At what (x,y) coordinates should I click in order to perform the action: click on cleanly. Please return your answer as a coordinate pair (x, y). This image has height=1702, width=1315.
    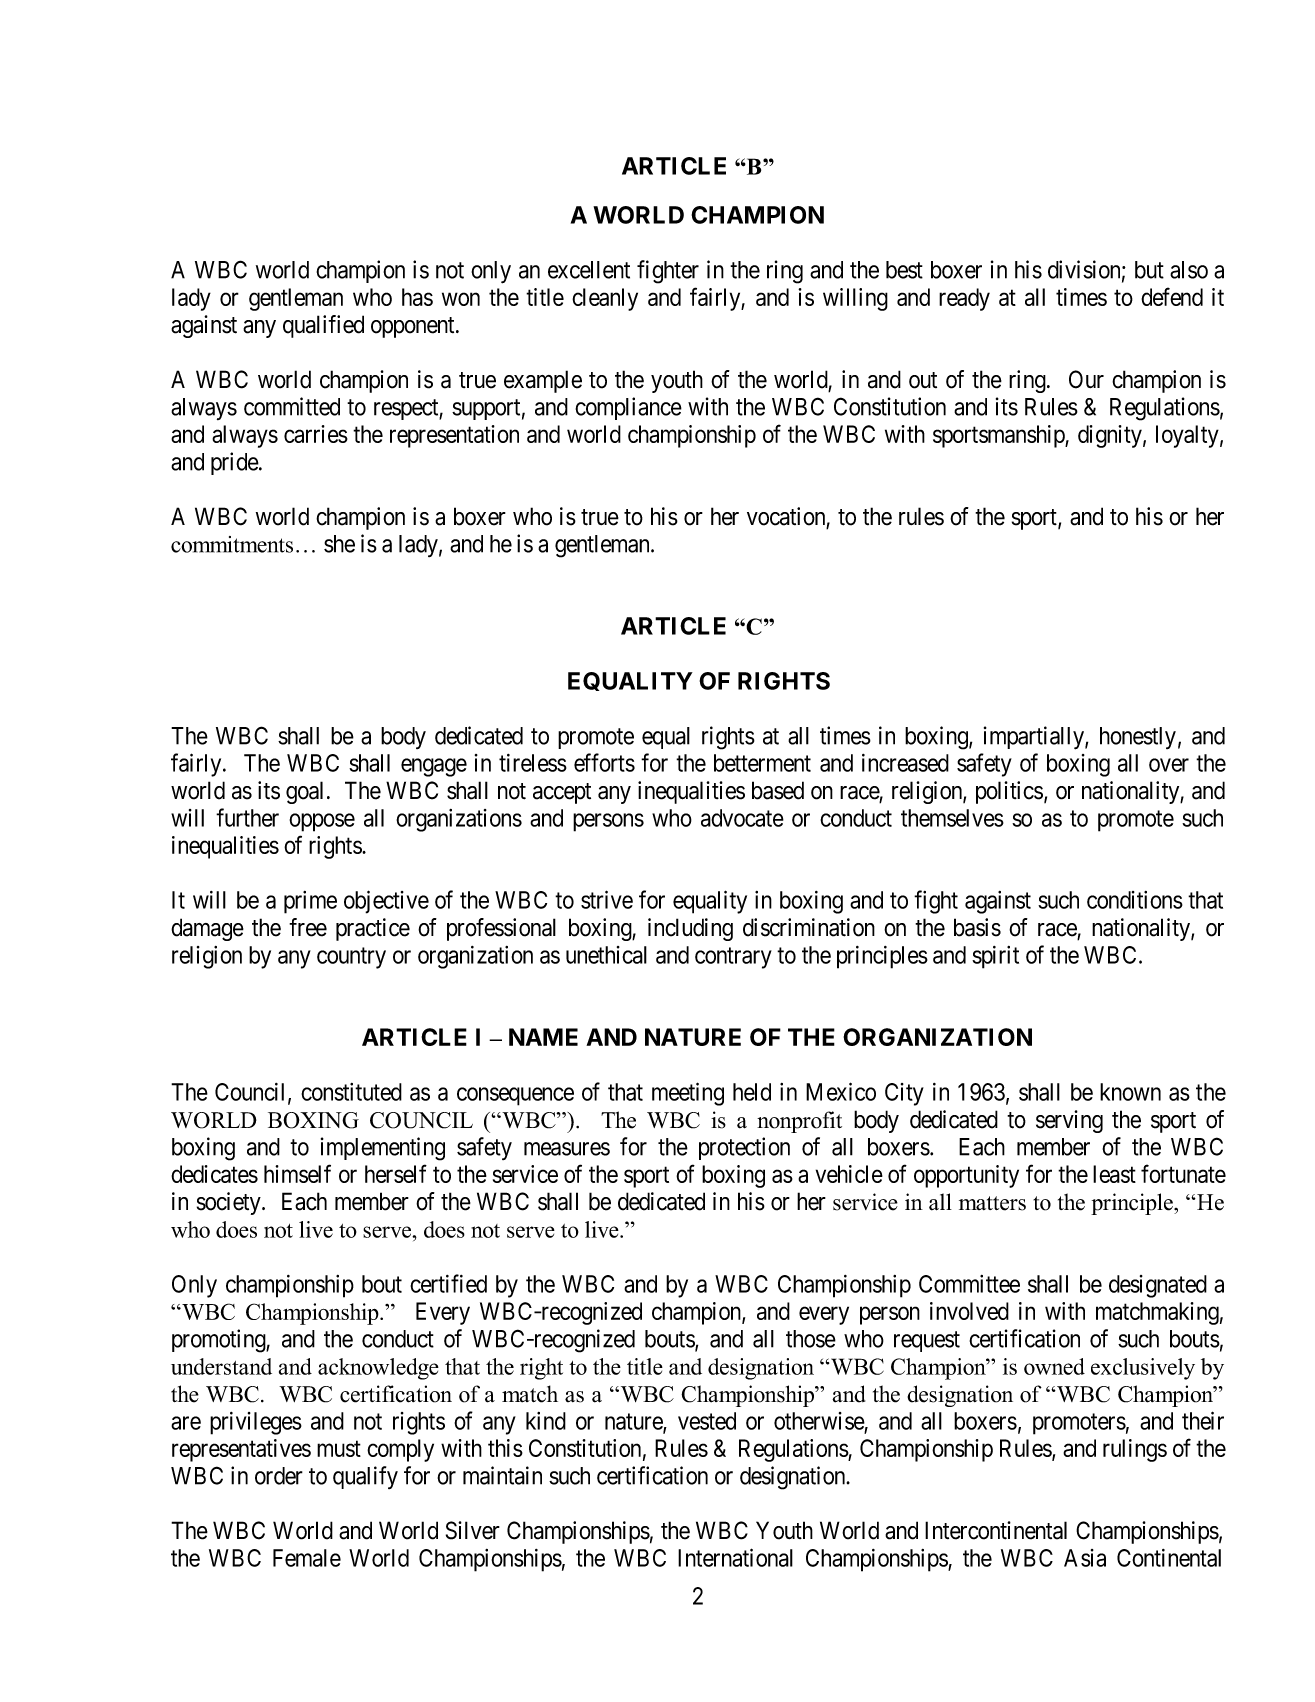
    Looking at the image, I should click on (605, 299).
